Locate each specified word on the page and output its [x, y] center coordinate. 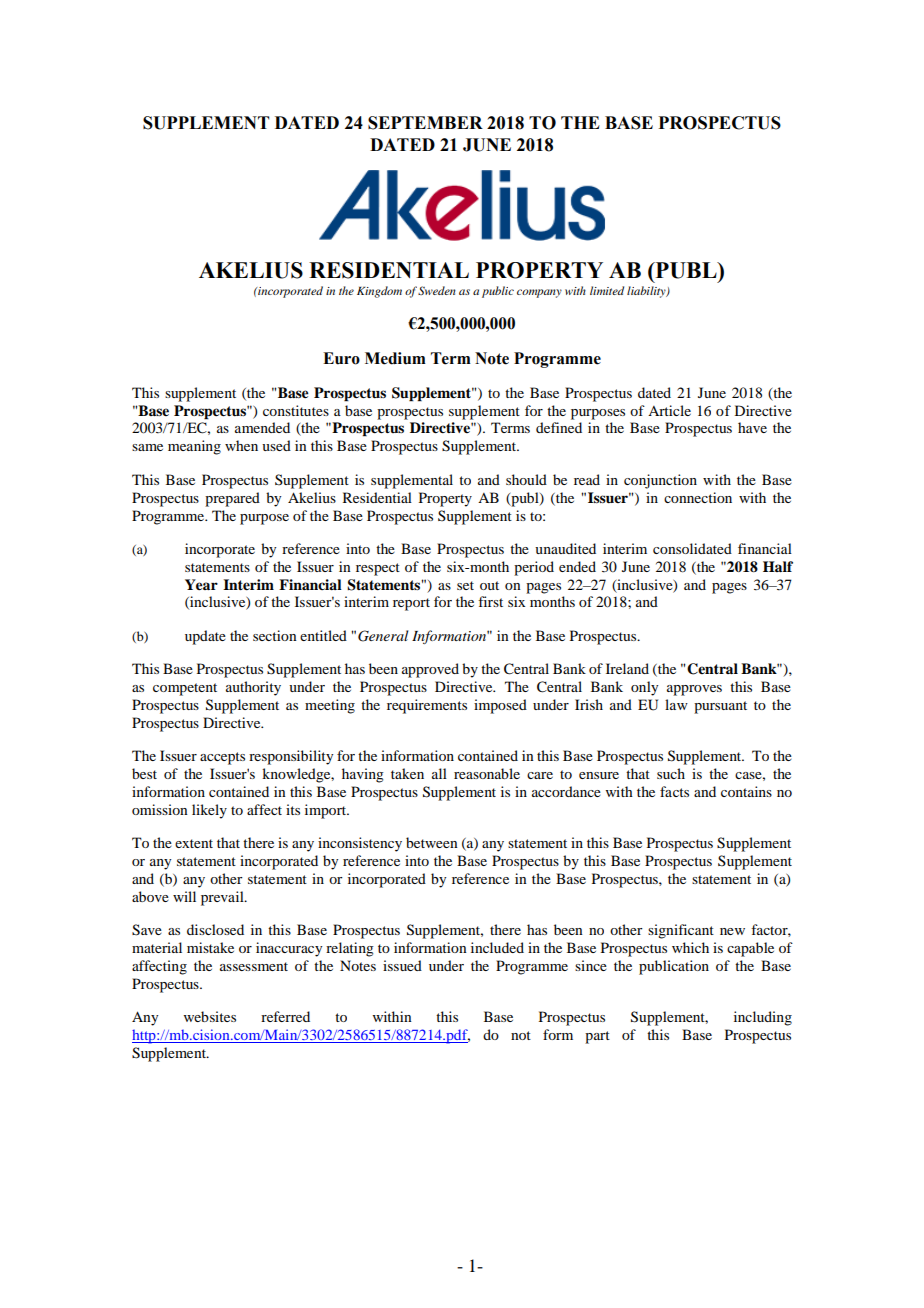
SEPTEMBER [425, 123]
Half [778, 566]
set [465, 585]
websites [210, 1016]
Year [201, 584]
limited [607, 290]
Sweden [437, 290]
